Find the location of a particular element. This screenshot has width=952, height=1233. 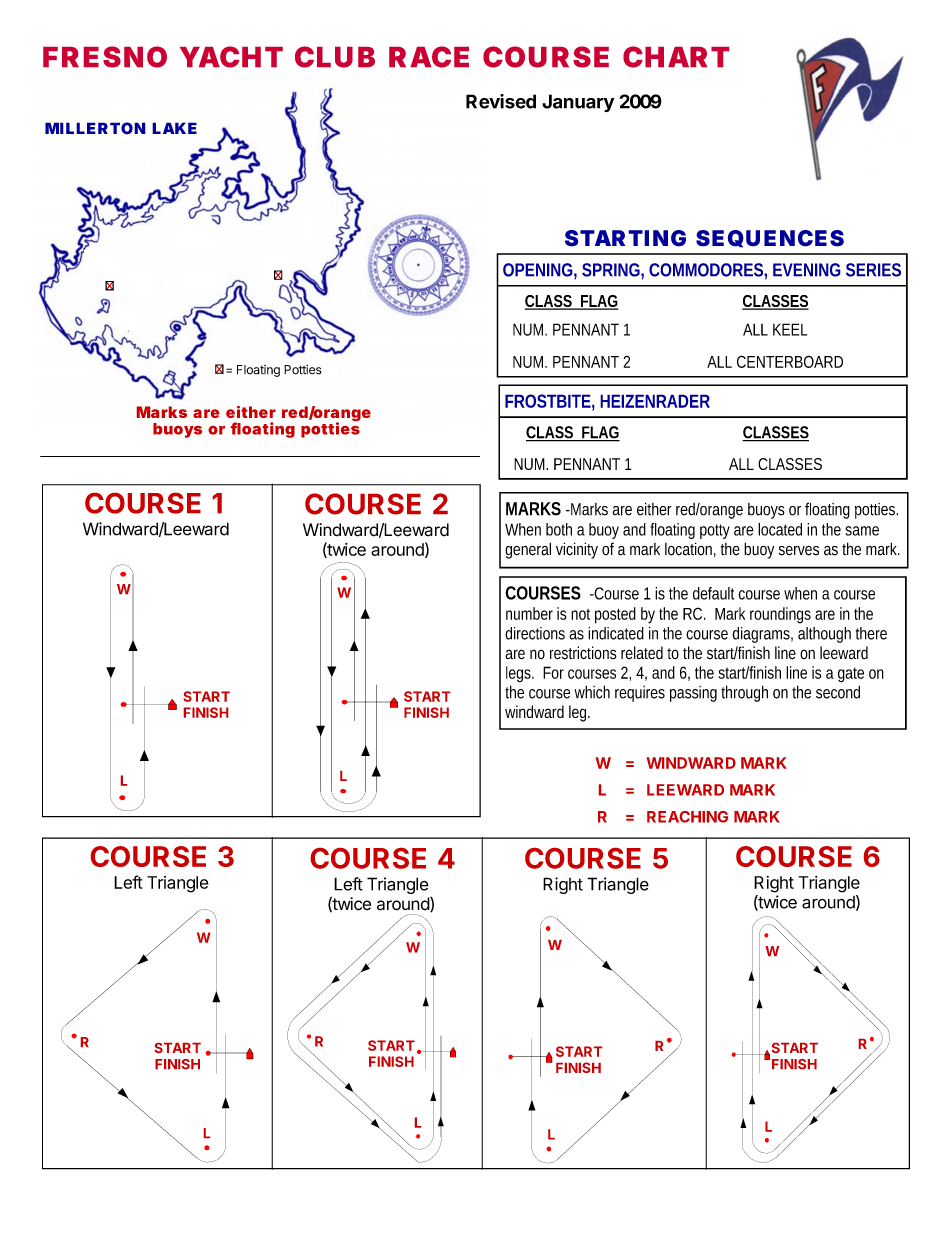

same is located at coordinates (862, 531).
